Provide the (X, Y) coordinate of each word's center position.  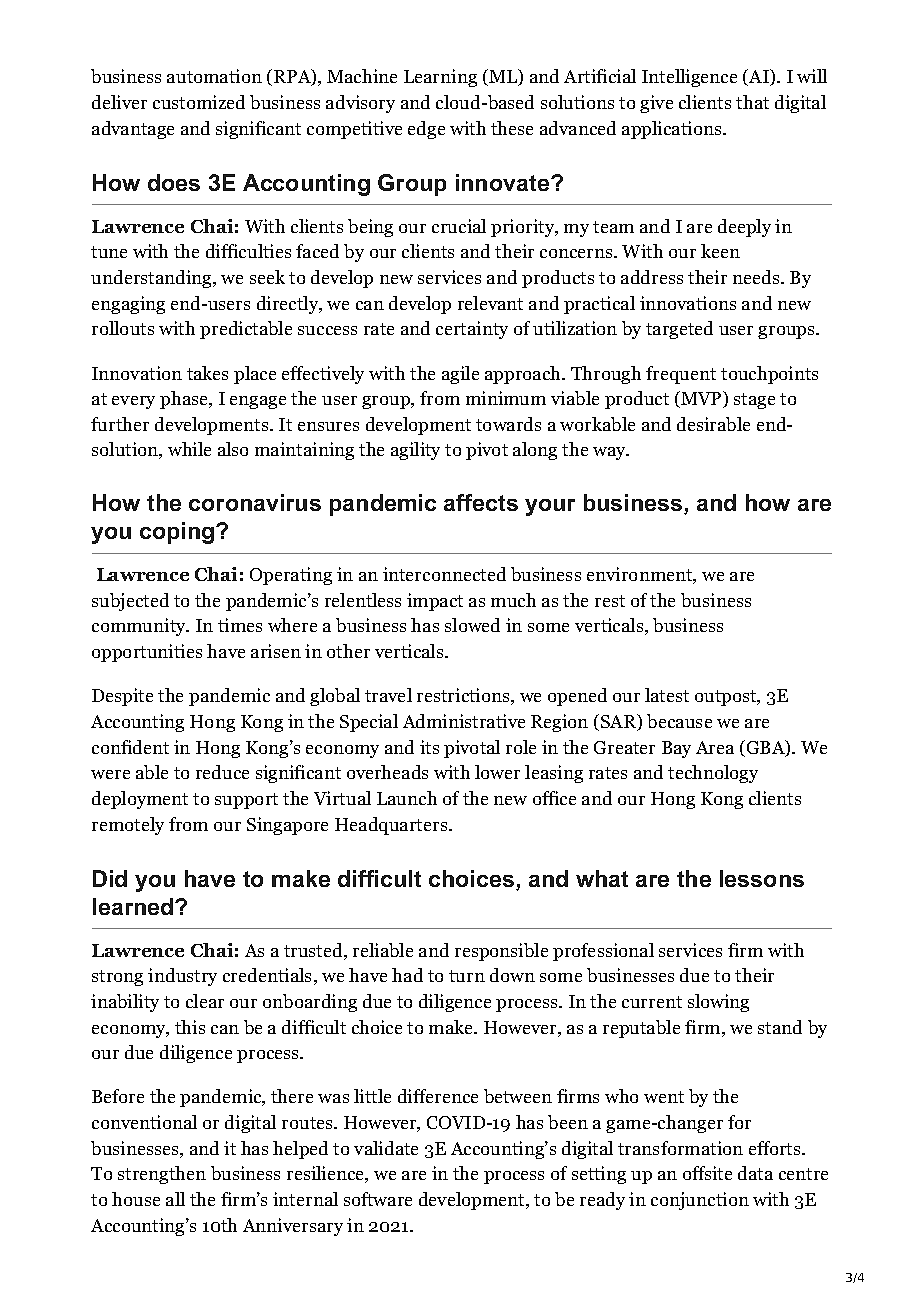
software (378, 1199)
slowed (472, 625)
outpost (727, 698)
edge (426, 130)
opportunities (147, 653)
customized (199, 102)
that (752, 102)
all (175, 1199)
